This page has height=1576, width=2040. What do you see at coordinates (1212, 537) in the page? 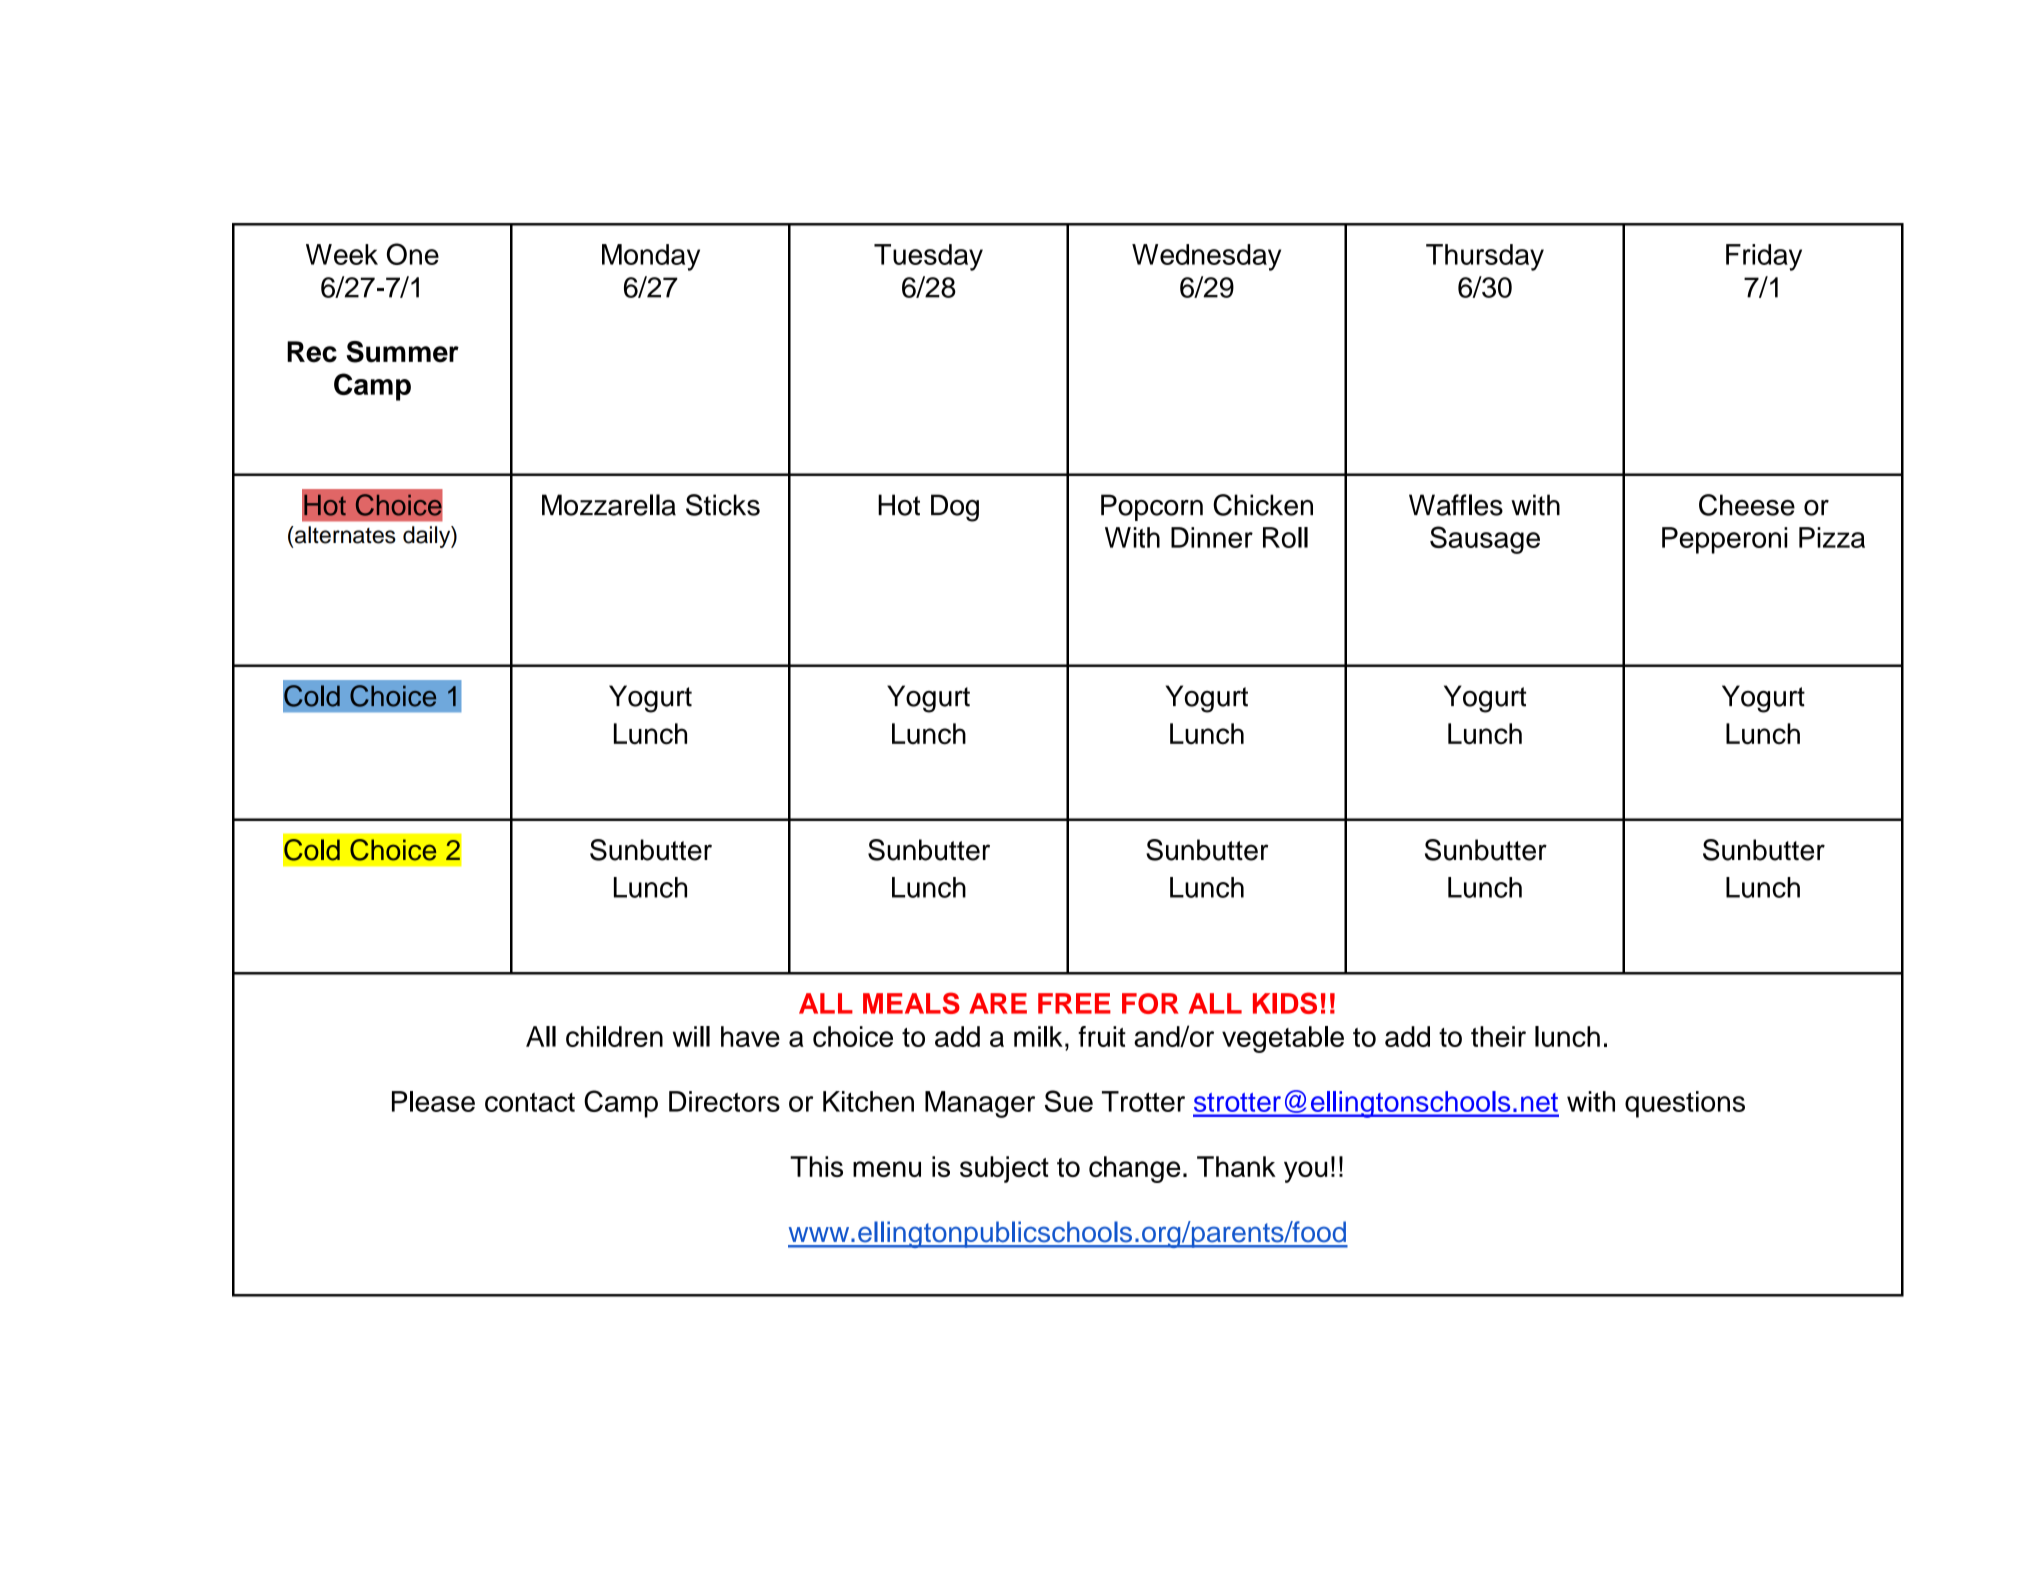
I see `Dinner` at bounding box center [1212, 537].
